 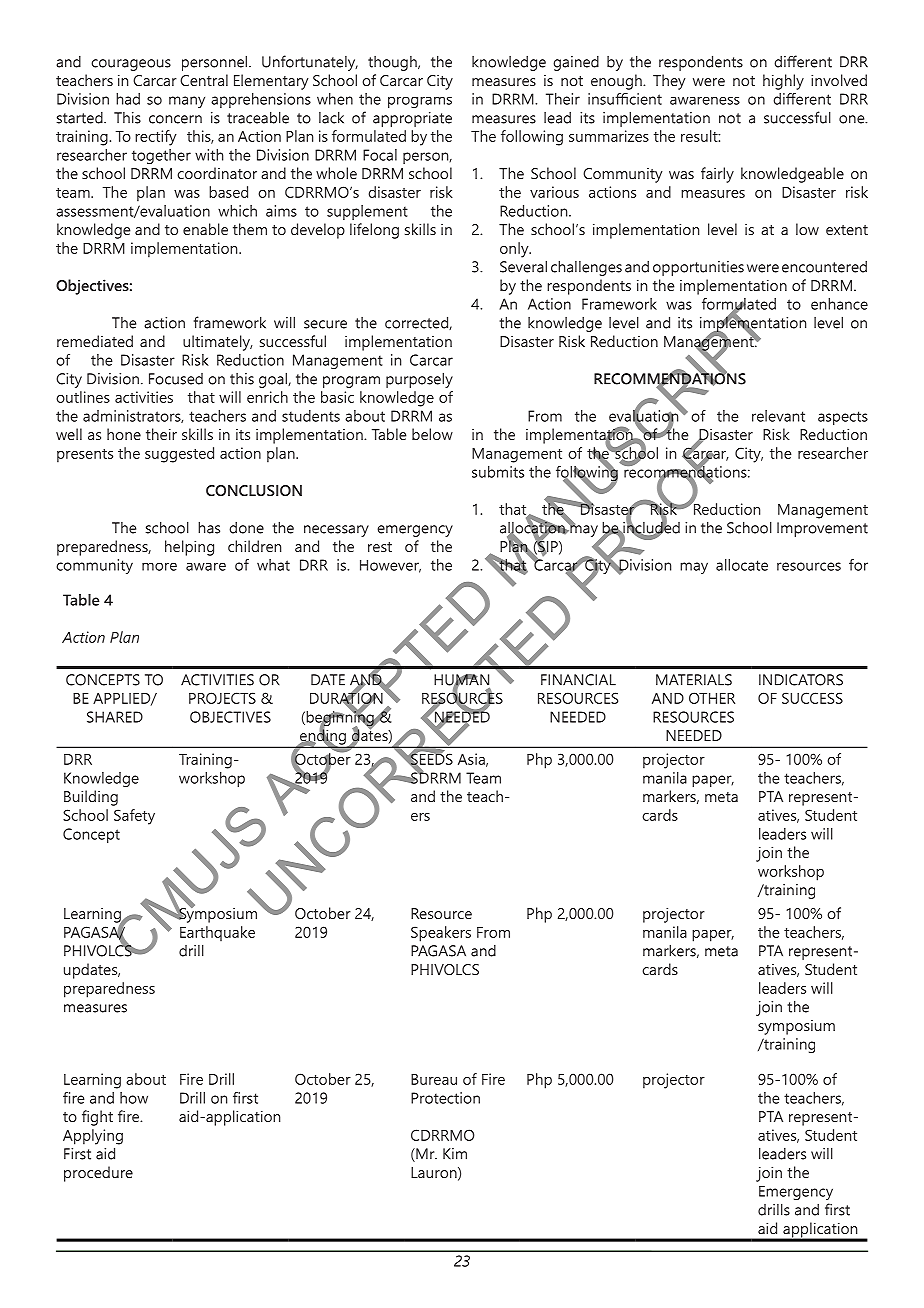 I want to click on OTHER, so click(x=712, y=698).
